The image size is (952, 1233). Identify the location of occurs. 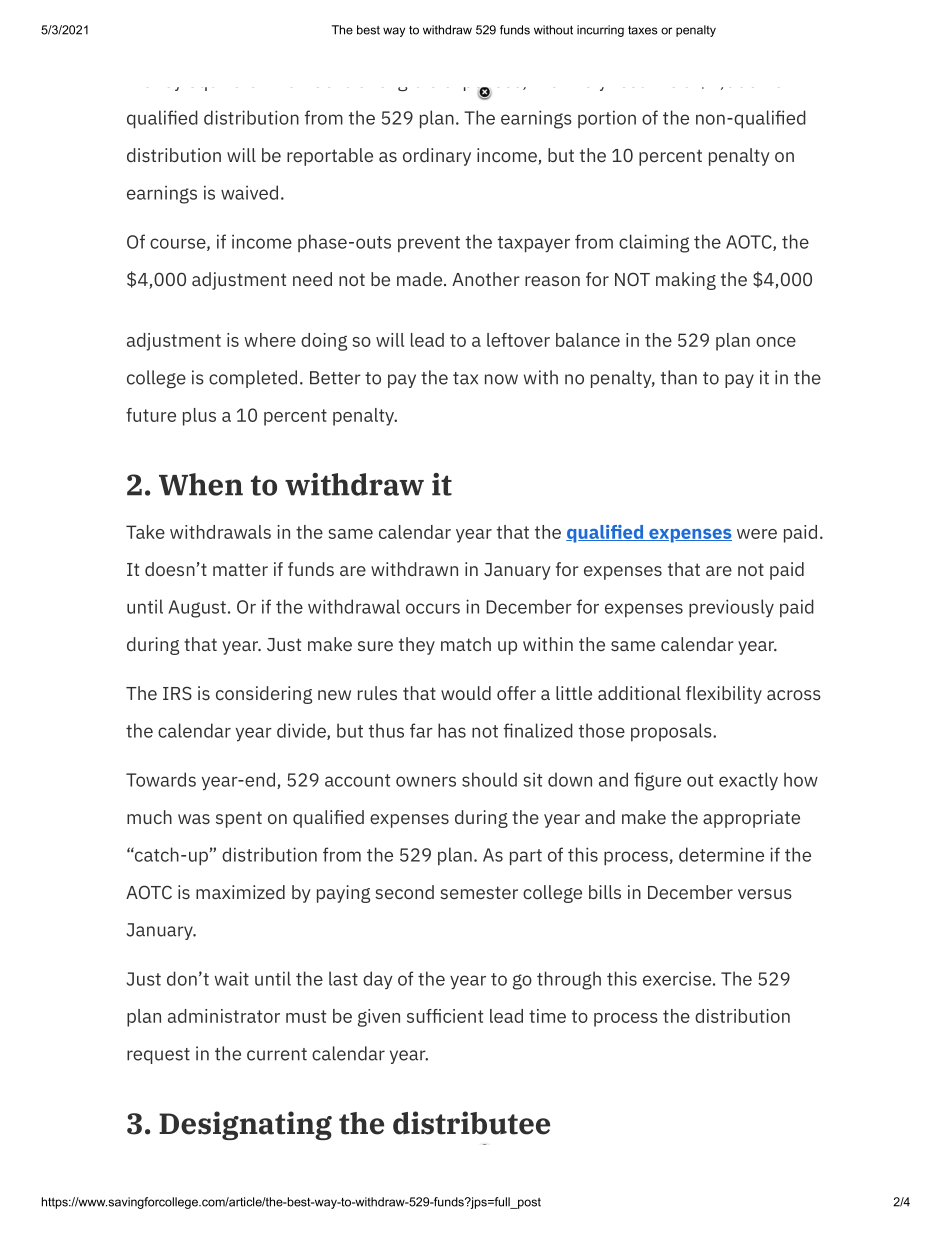
(433, 608).
